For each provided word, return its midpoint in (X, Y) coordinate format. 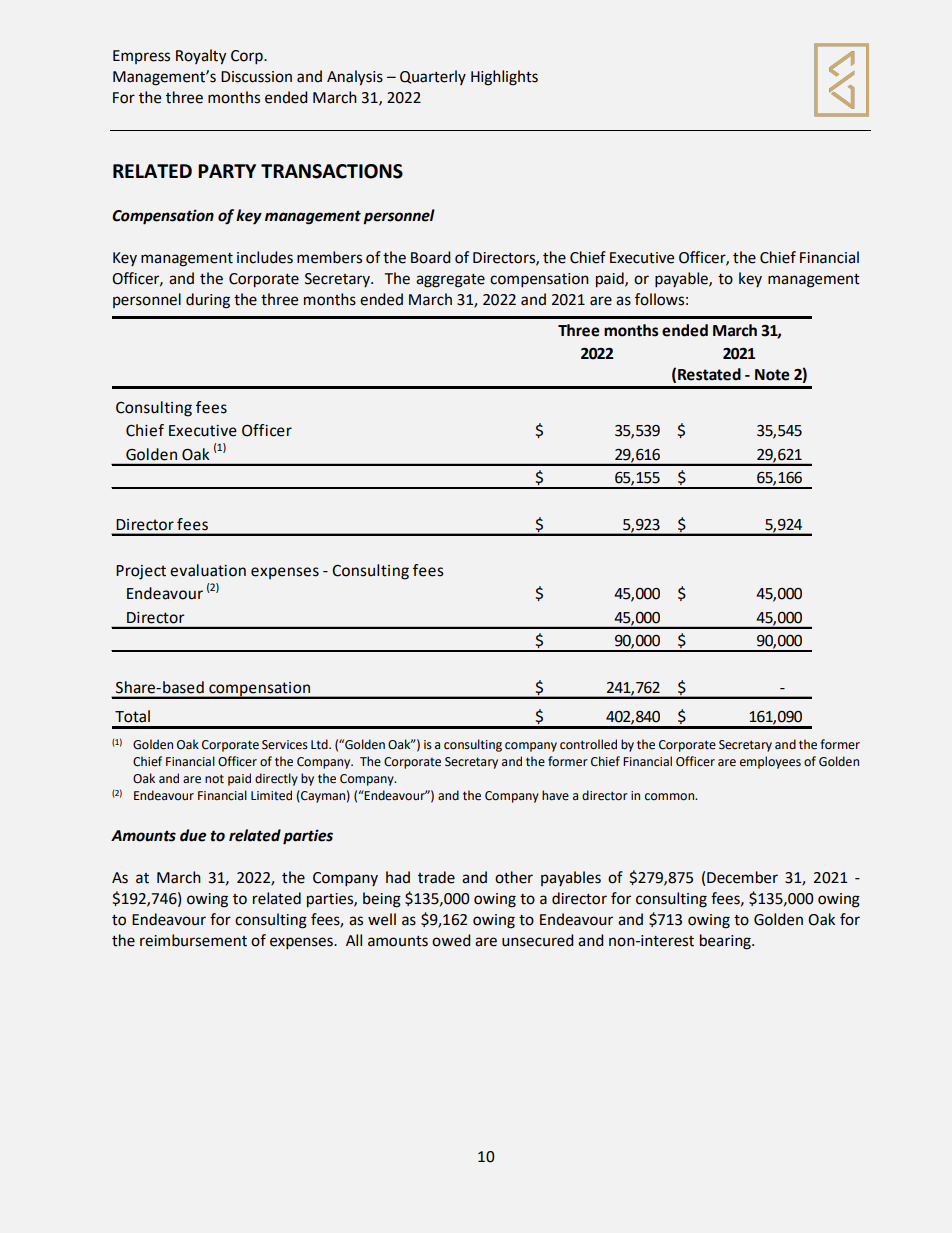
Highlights (504, 78)
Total (132, 716)
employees (770, 762)
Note (772, 375)
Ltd (320, 744)
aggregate (450, 281)
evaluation (208, 570)
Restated (709, 374)
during (208, 301)
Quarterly (433, 77)
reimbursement (193, 940)
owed (451, 940)
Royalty (201, 57)
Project (141, 572)
